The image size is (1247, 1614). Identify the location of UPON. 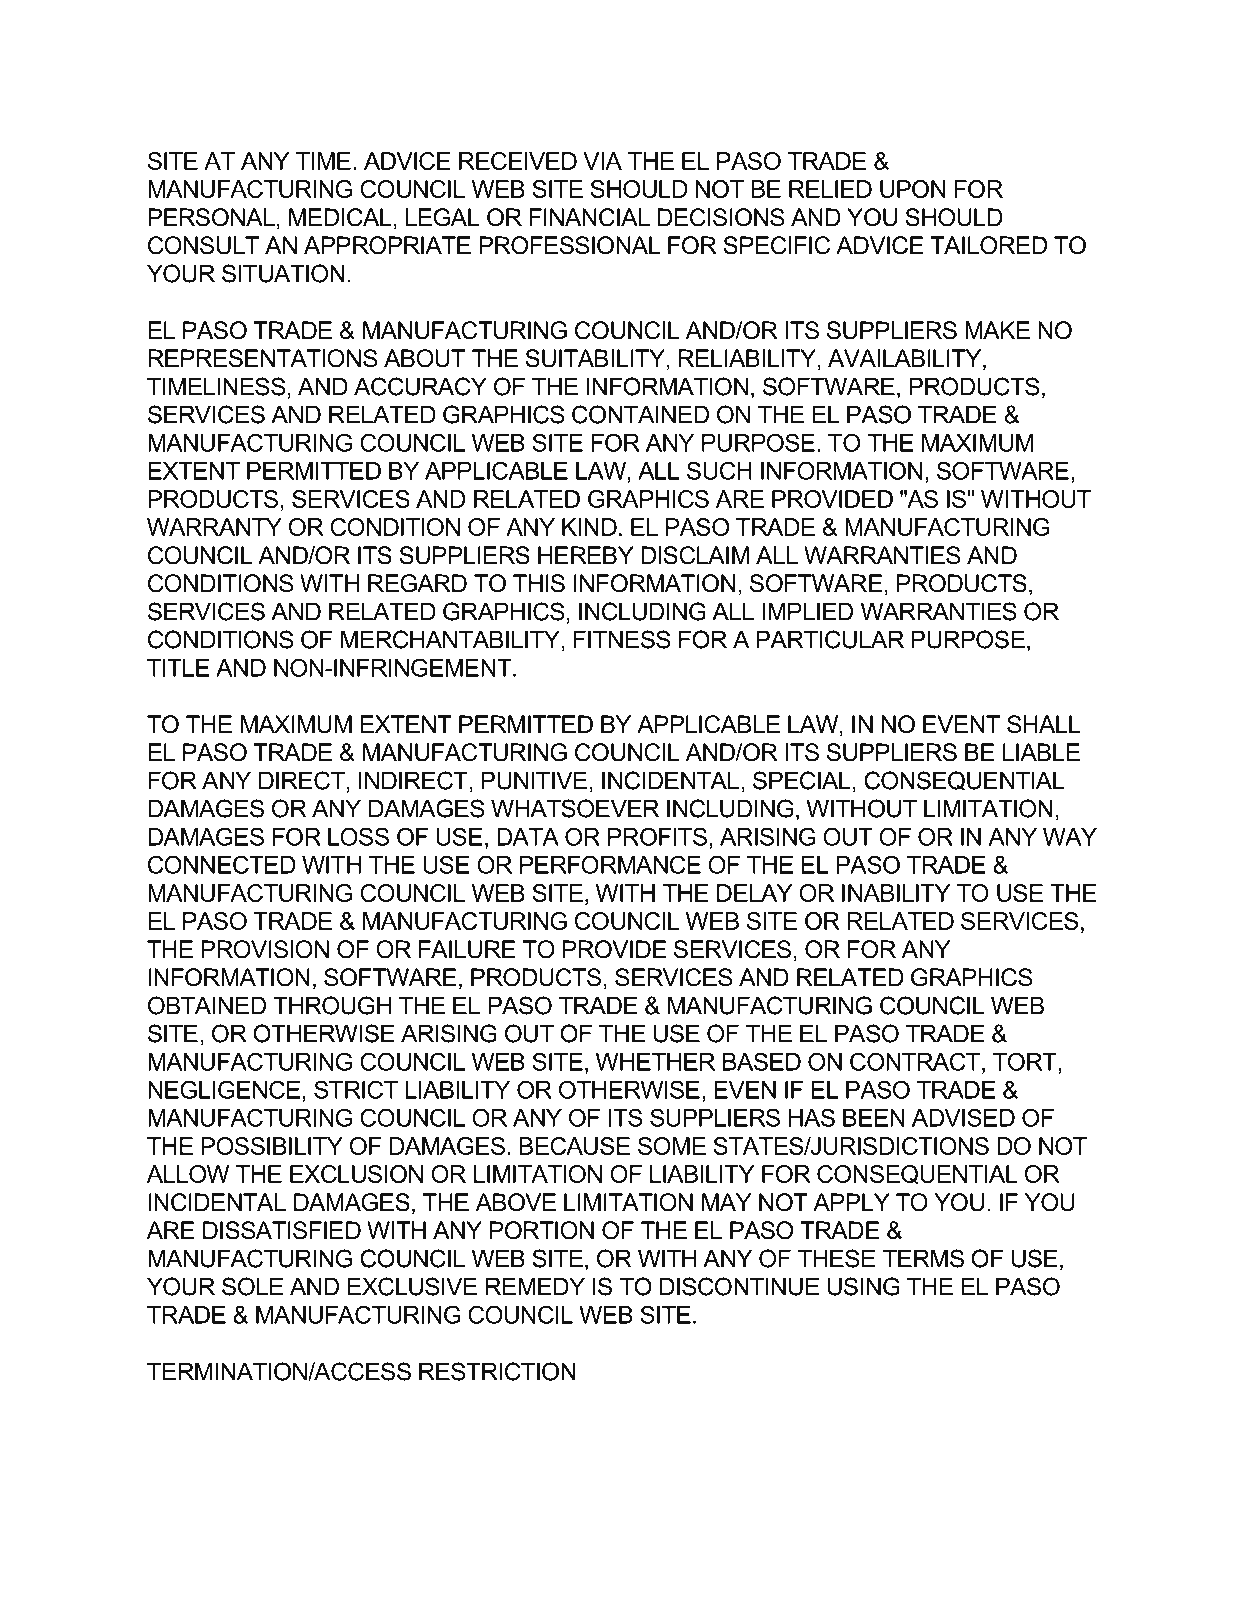
(912, 189).
